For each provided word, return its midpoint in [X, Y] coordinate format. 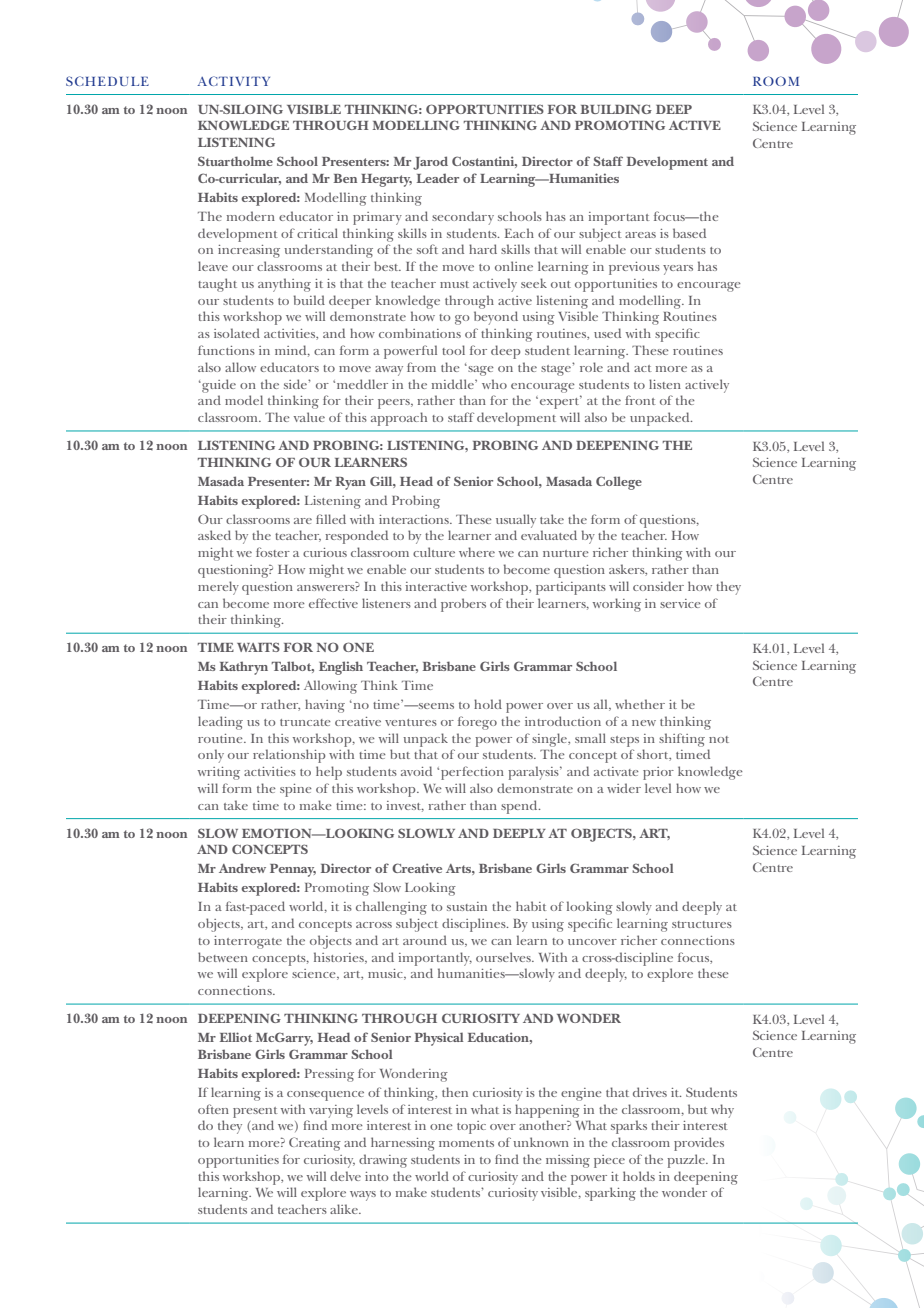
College [619, 483]
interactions [415, 519]
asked [214, 535]
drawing [383, 1161]
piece [609, 1161]
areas [640, 235]
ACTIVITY [233, 81]
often [213, 1109]
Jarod [430, 163]
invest [405, 806]
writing [219, 773]
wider [624, 788]
